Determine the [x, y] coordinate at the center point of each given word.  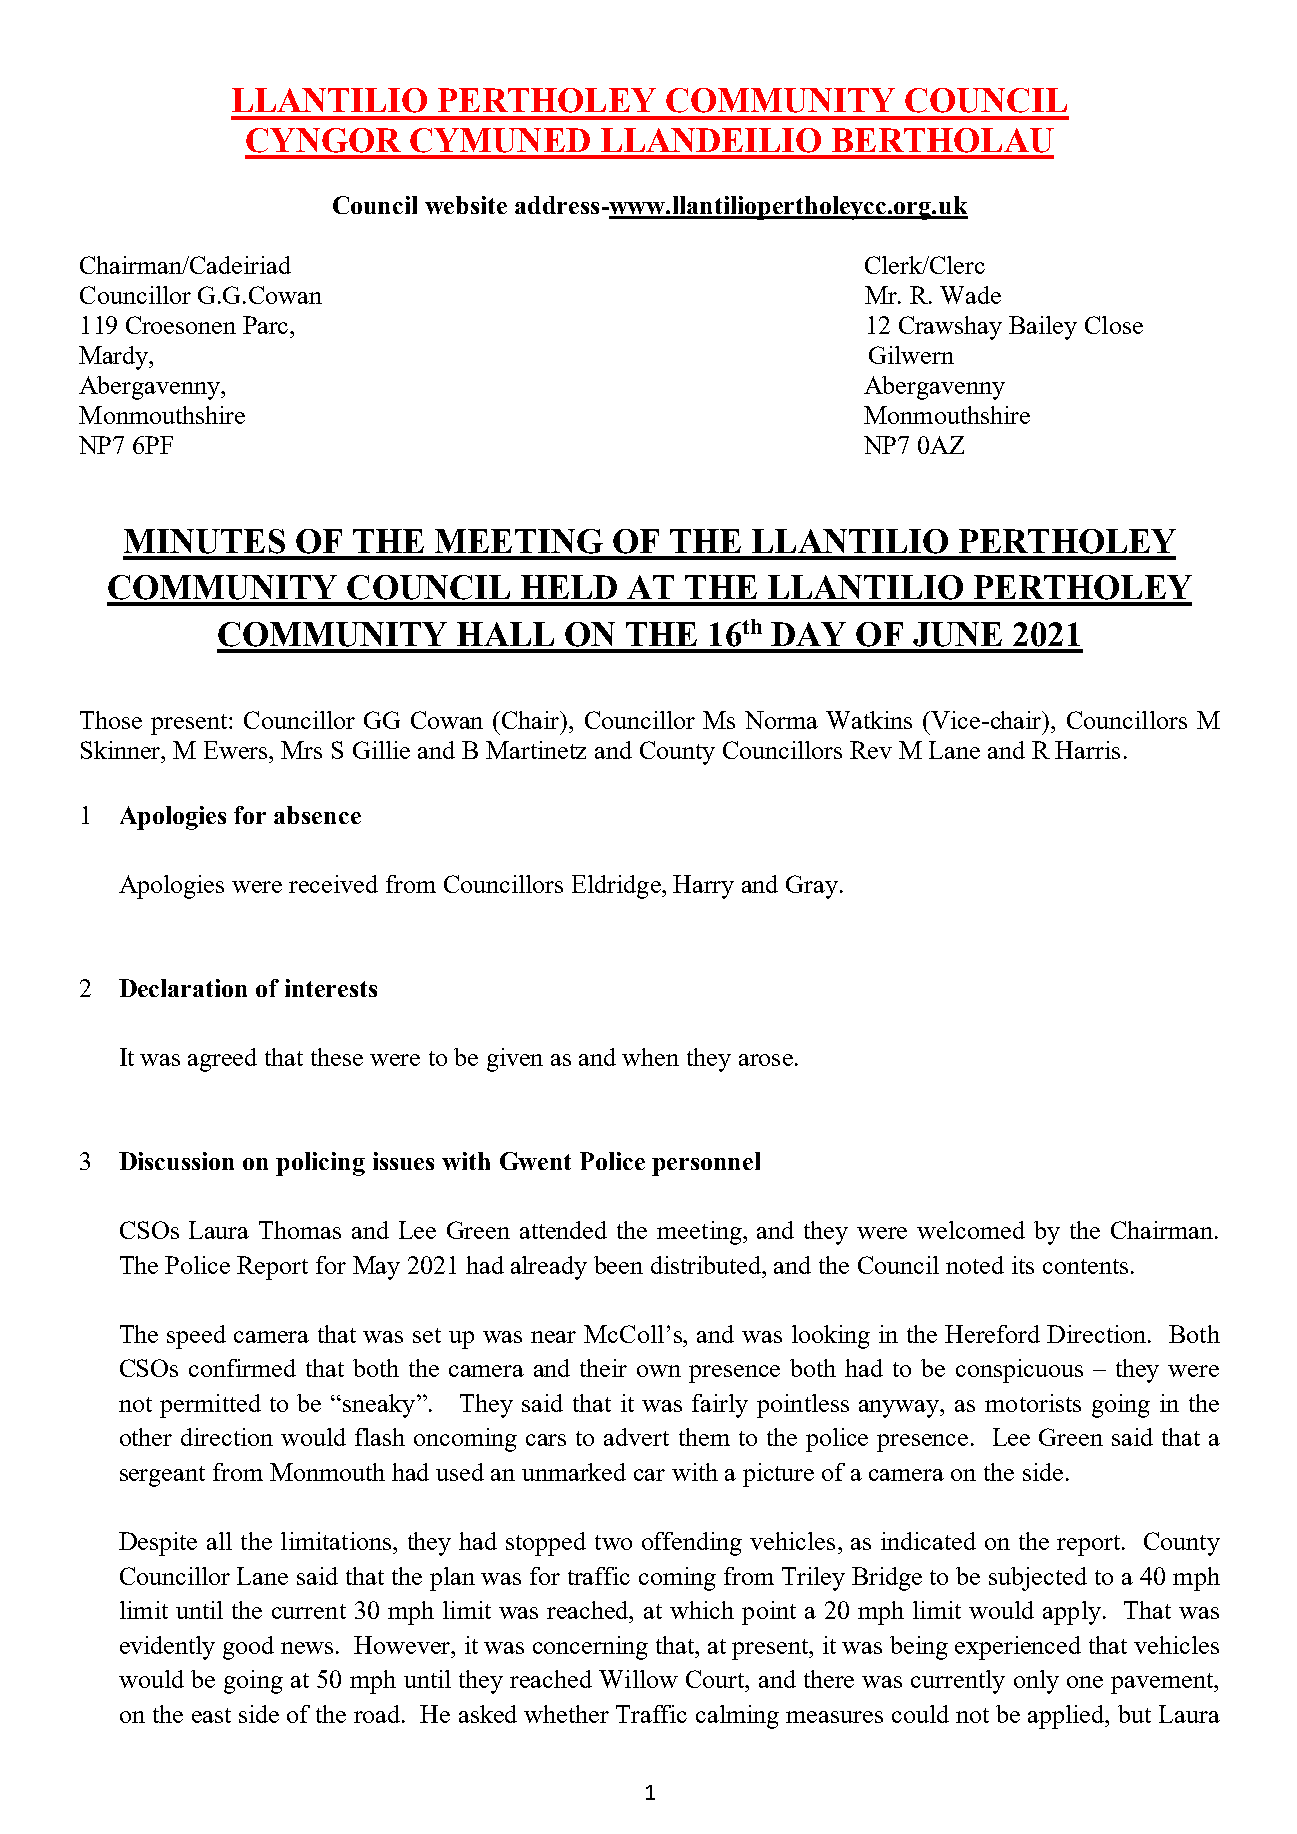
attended [563, 1230]
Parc [267, 325]
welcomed [971, 1230]
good [248, 1648]
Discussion [176, 1161]
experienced [1018, 1648]
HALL [505, 634]
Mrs [301, 750]
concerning [590, 1648]
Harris [1087, 750]
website [466, 205]
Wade [970, 295]
